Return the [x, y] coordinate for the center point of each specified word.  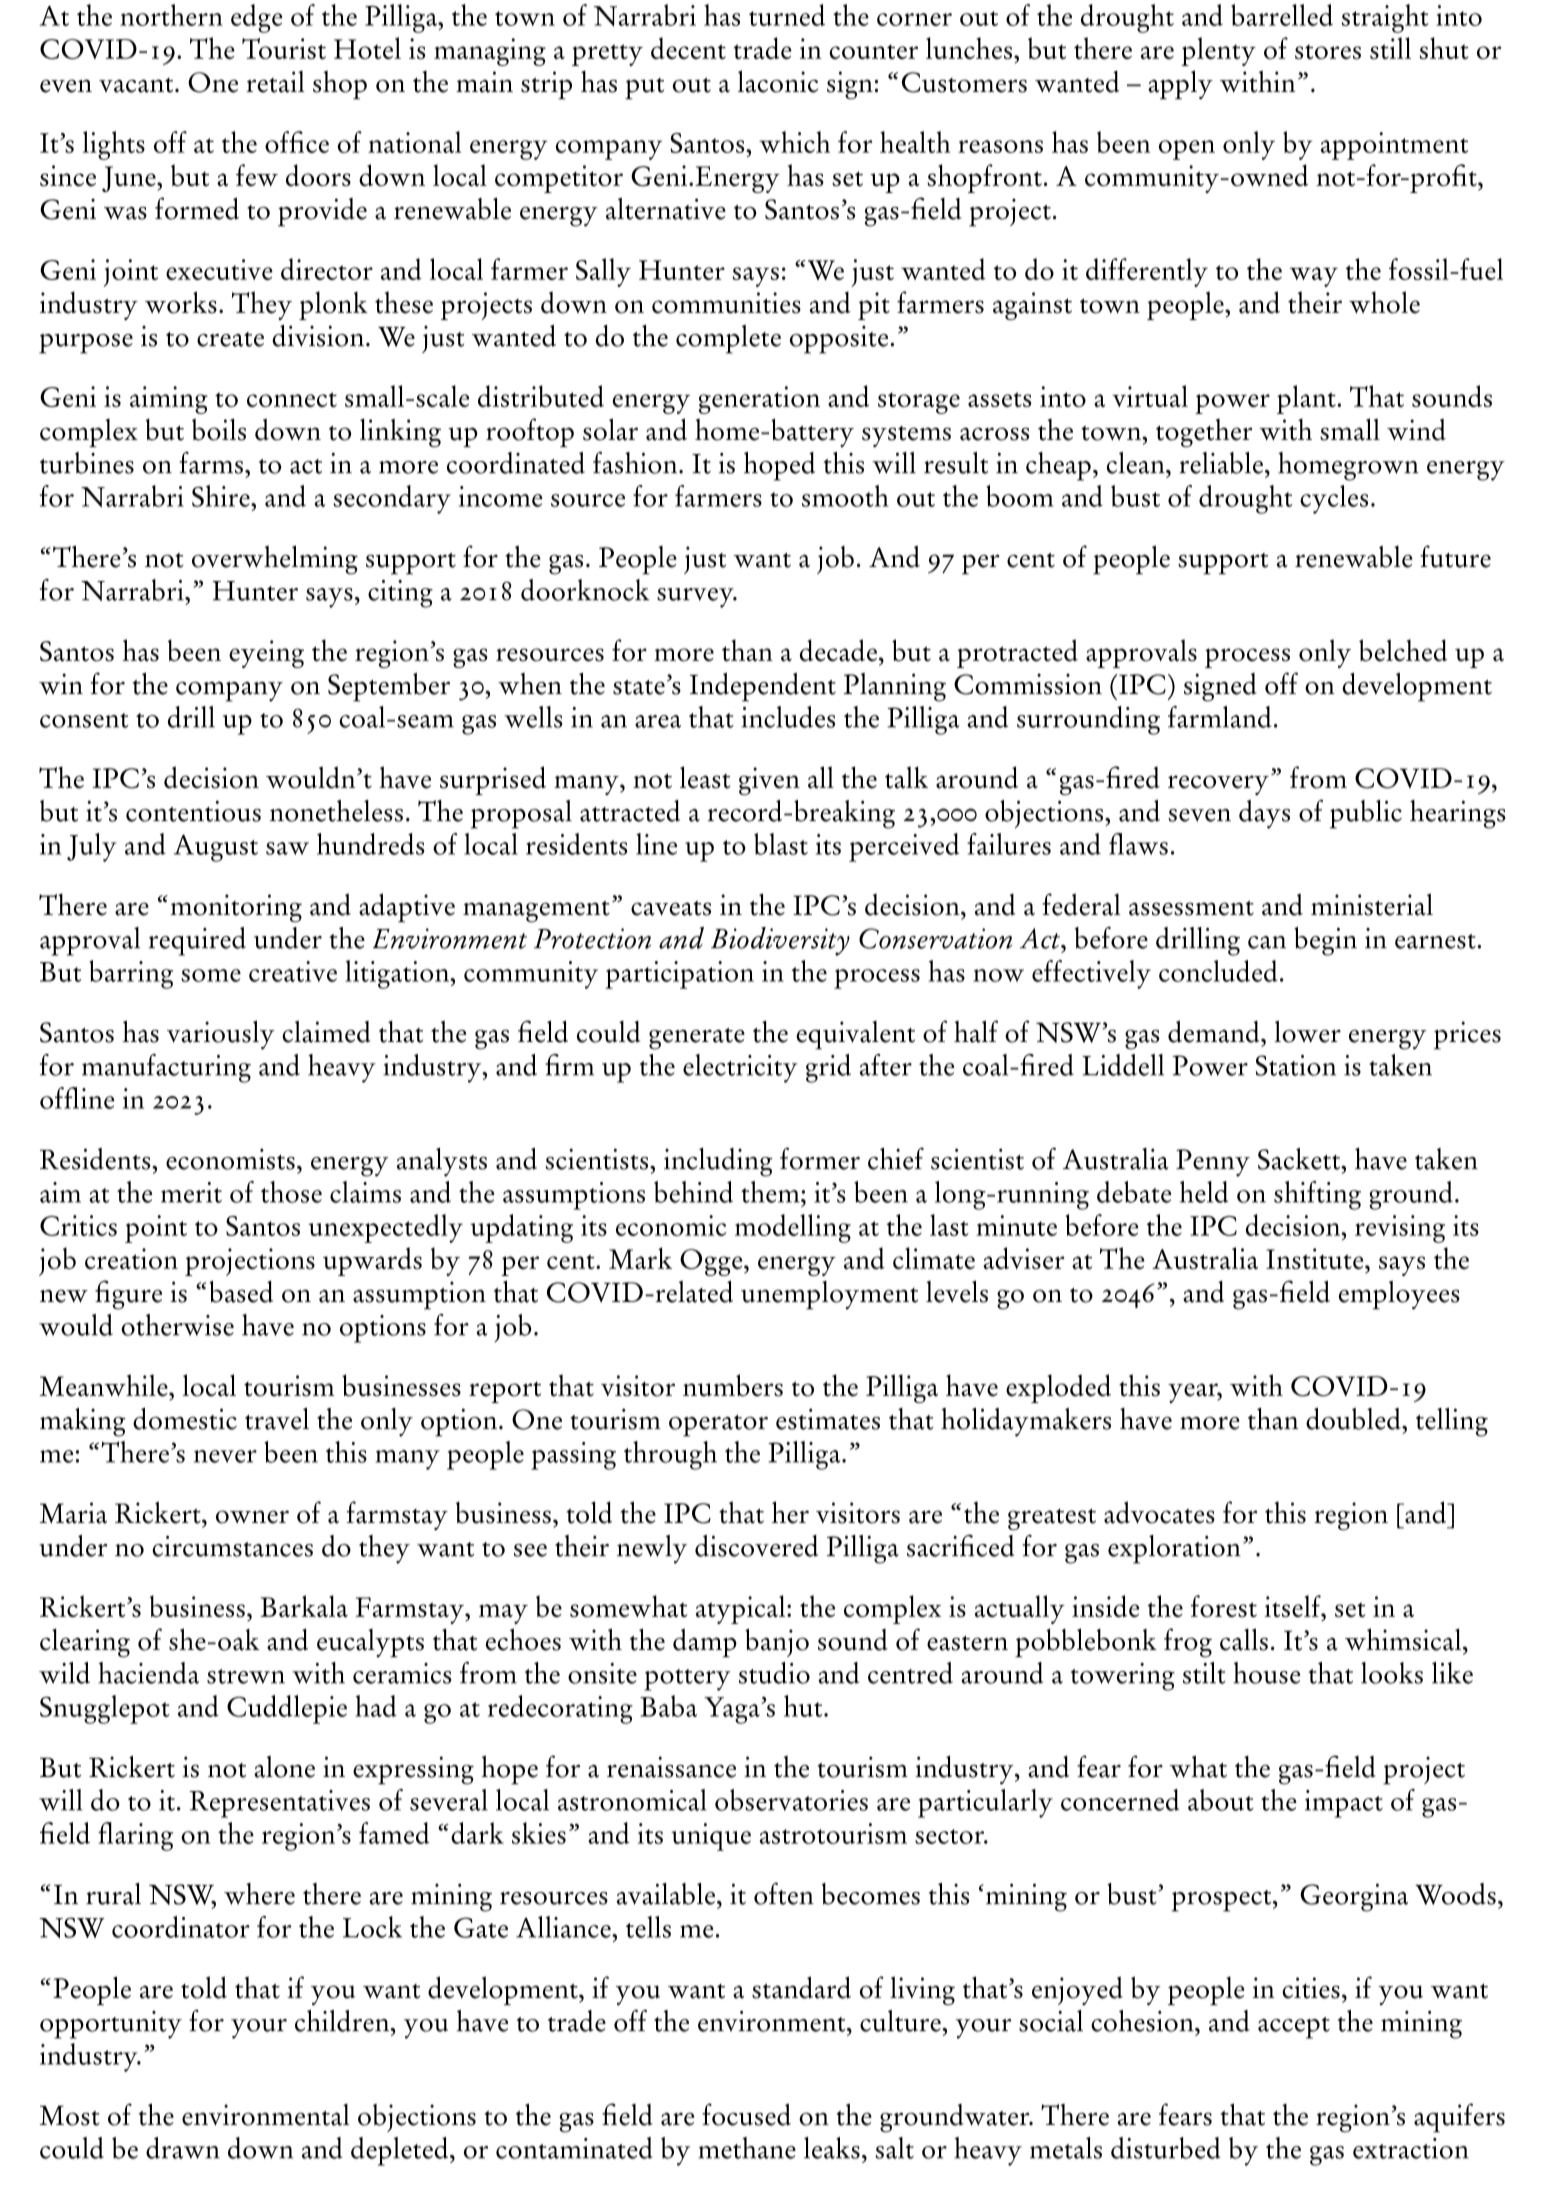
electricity [740, 1068]
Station [1296, 1065]
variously [221, 1035]
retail [275, 82]
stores [1328, 52]
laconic [777, 81]
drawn [183, 2148]
